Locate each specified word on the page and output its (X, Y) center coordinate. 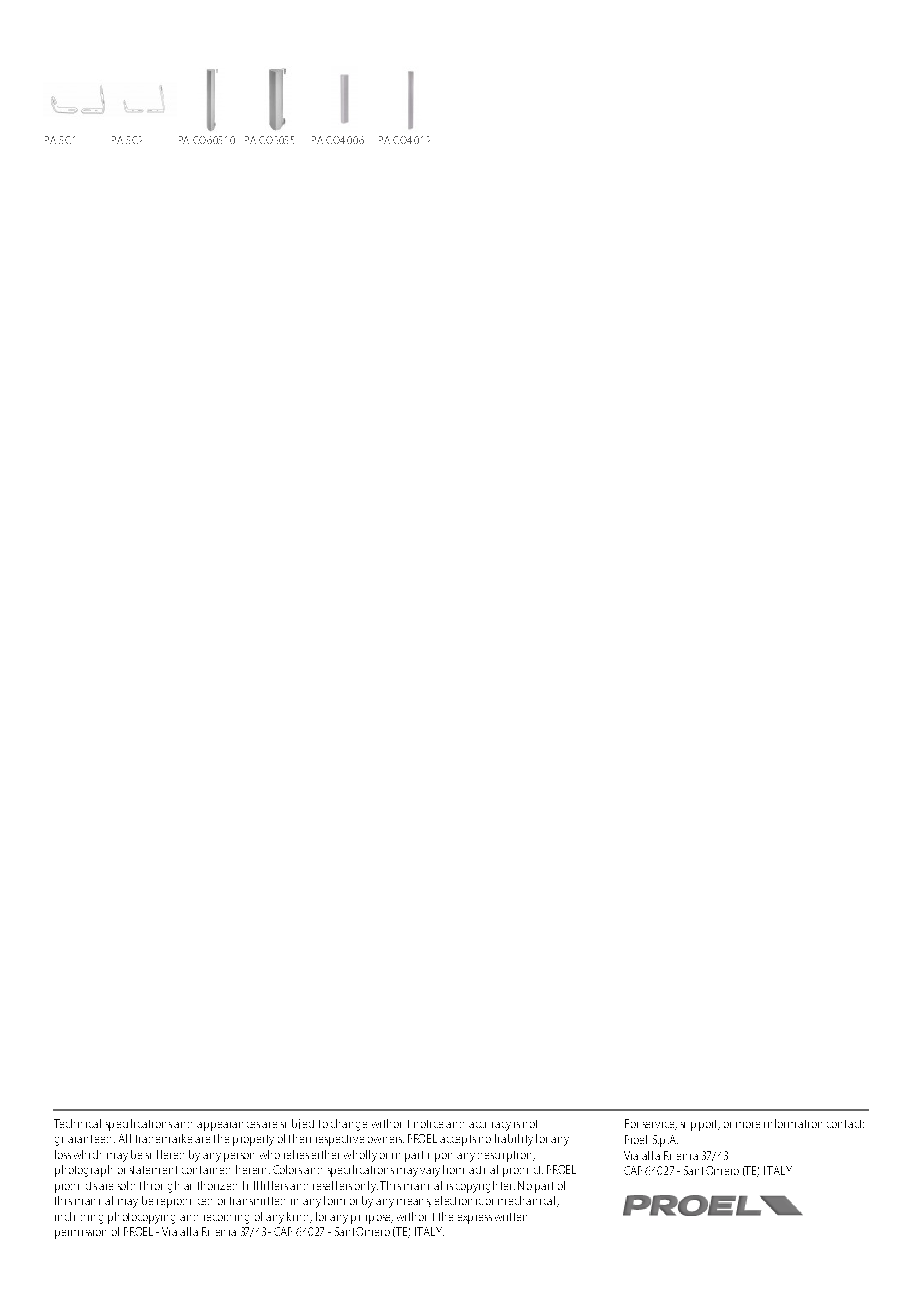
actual (483, 1169)
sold (126, 1185)
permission (80, 1234)
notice (428, 1124)
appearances (228, 1126)
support (700, 1125)
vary (428, 1172)
